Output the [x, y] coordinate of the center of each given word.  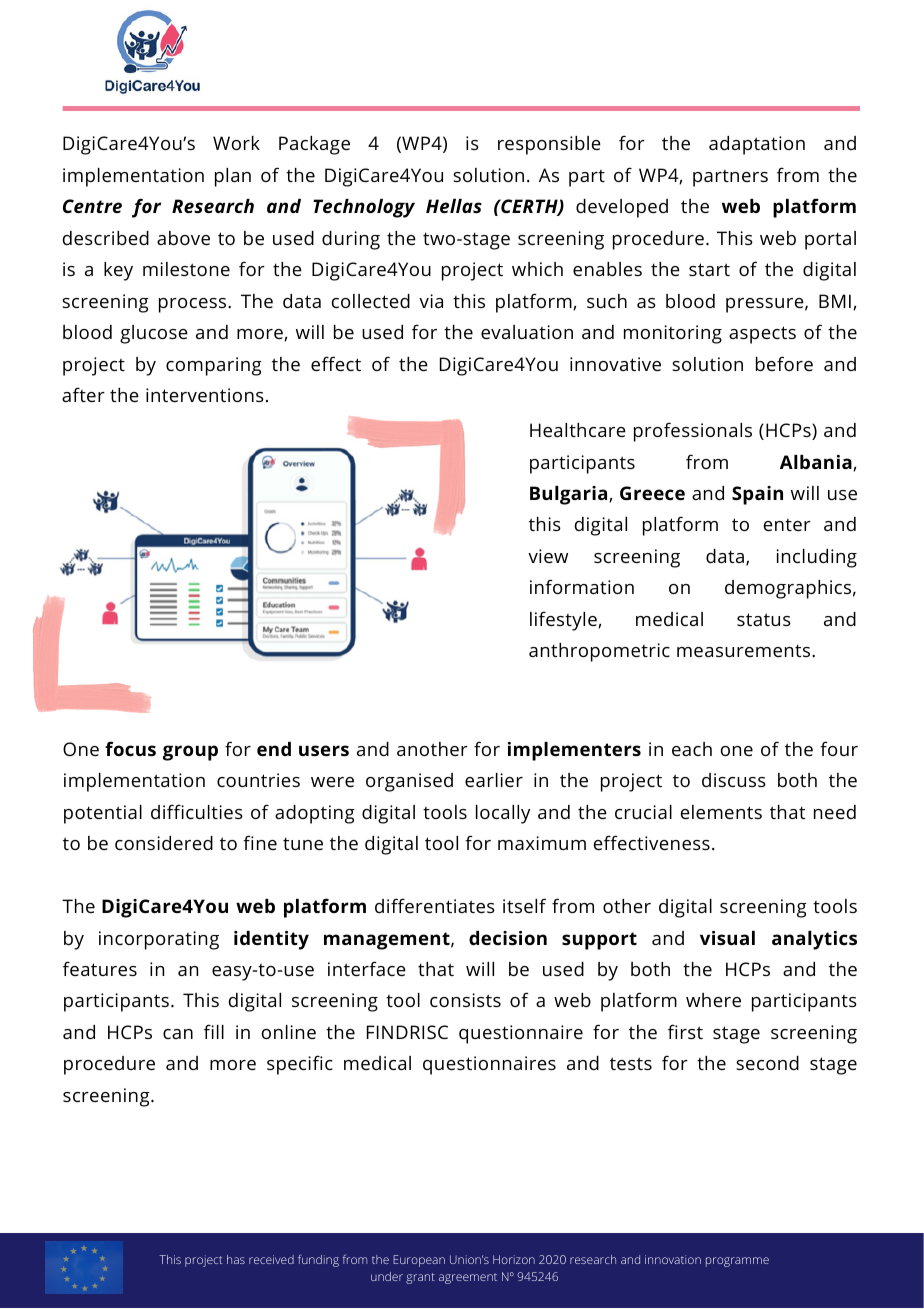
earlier [494, 780]
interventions [205, 395]
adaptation [757, 145]
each [692, 749]
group [190, 753]
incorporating [159, 940]
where [713, 1000]
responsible [549, 145]
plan [233, 177]
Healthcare [578, 430]
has [236, 1259]
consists [465, 1000]
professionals [693, 432]
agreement [468, 1279]
